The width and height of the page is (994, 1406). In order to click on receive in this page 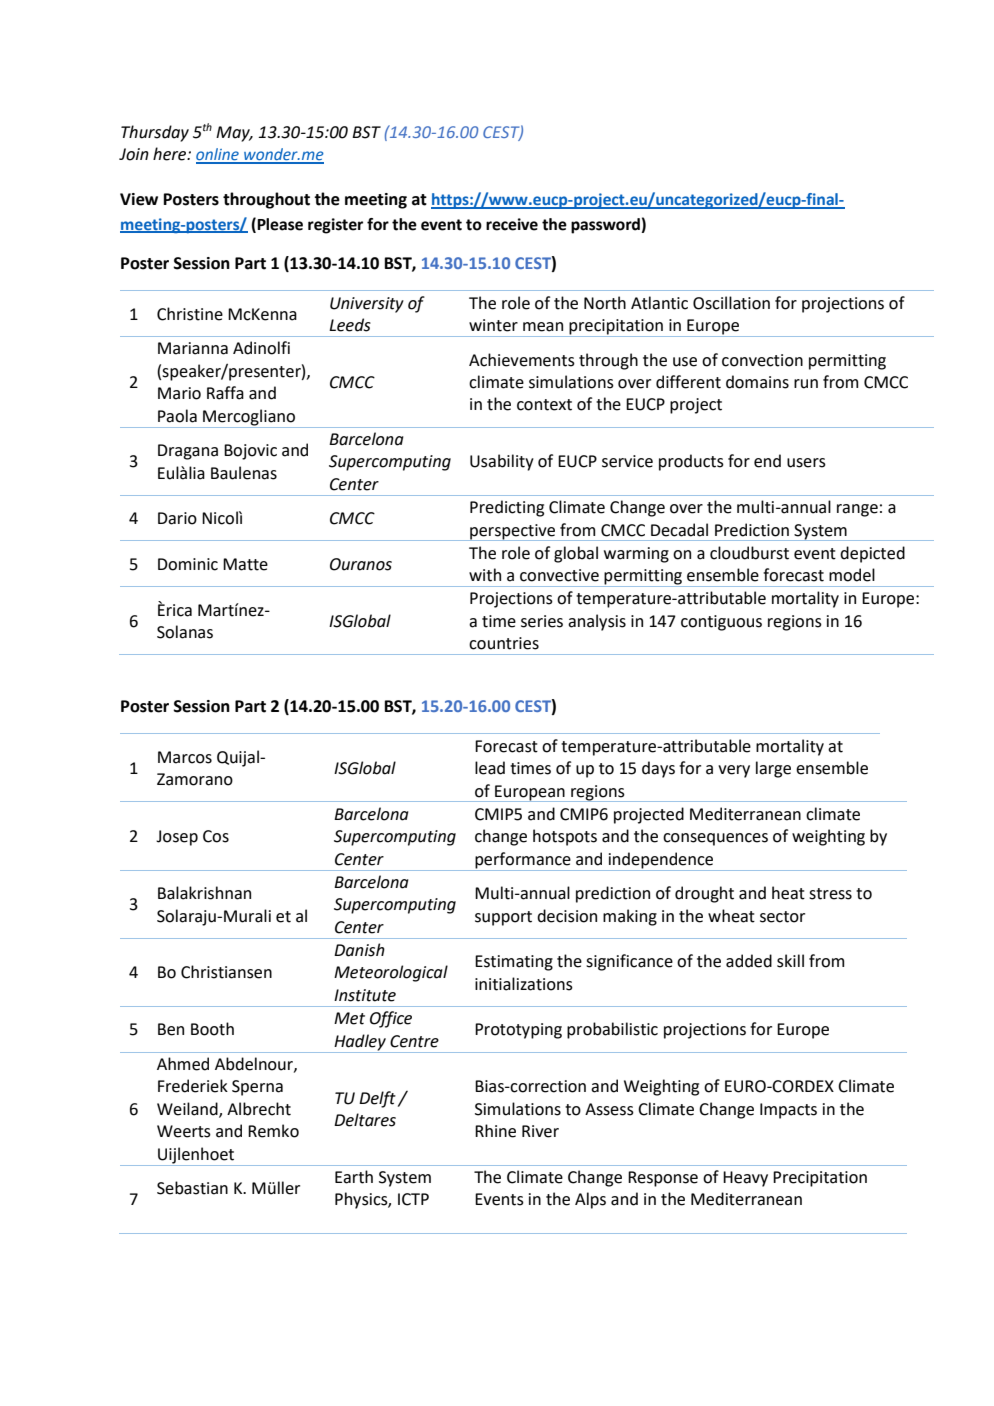, I will do `click(512, 224)`.
